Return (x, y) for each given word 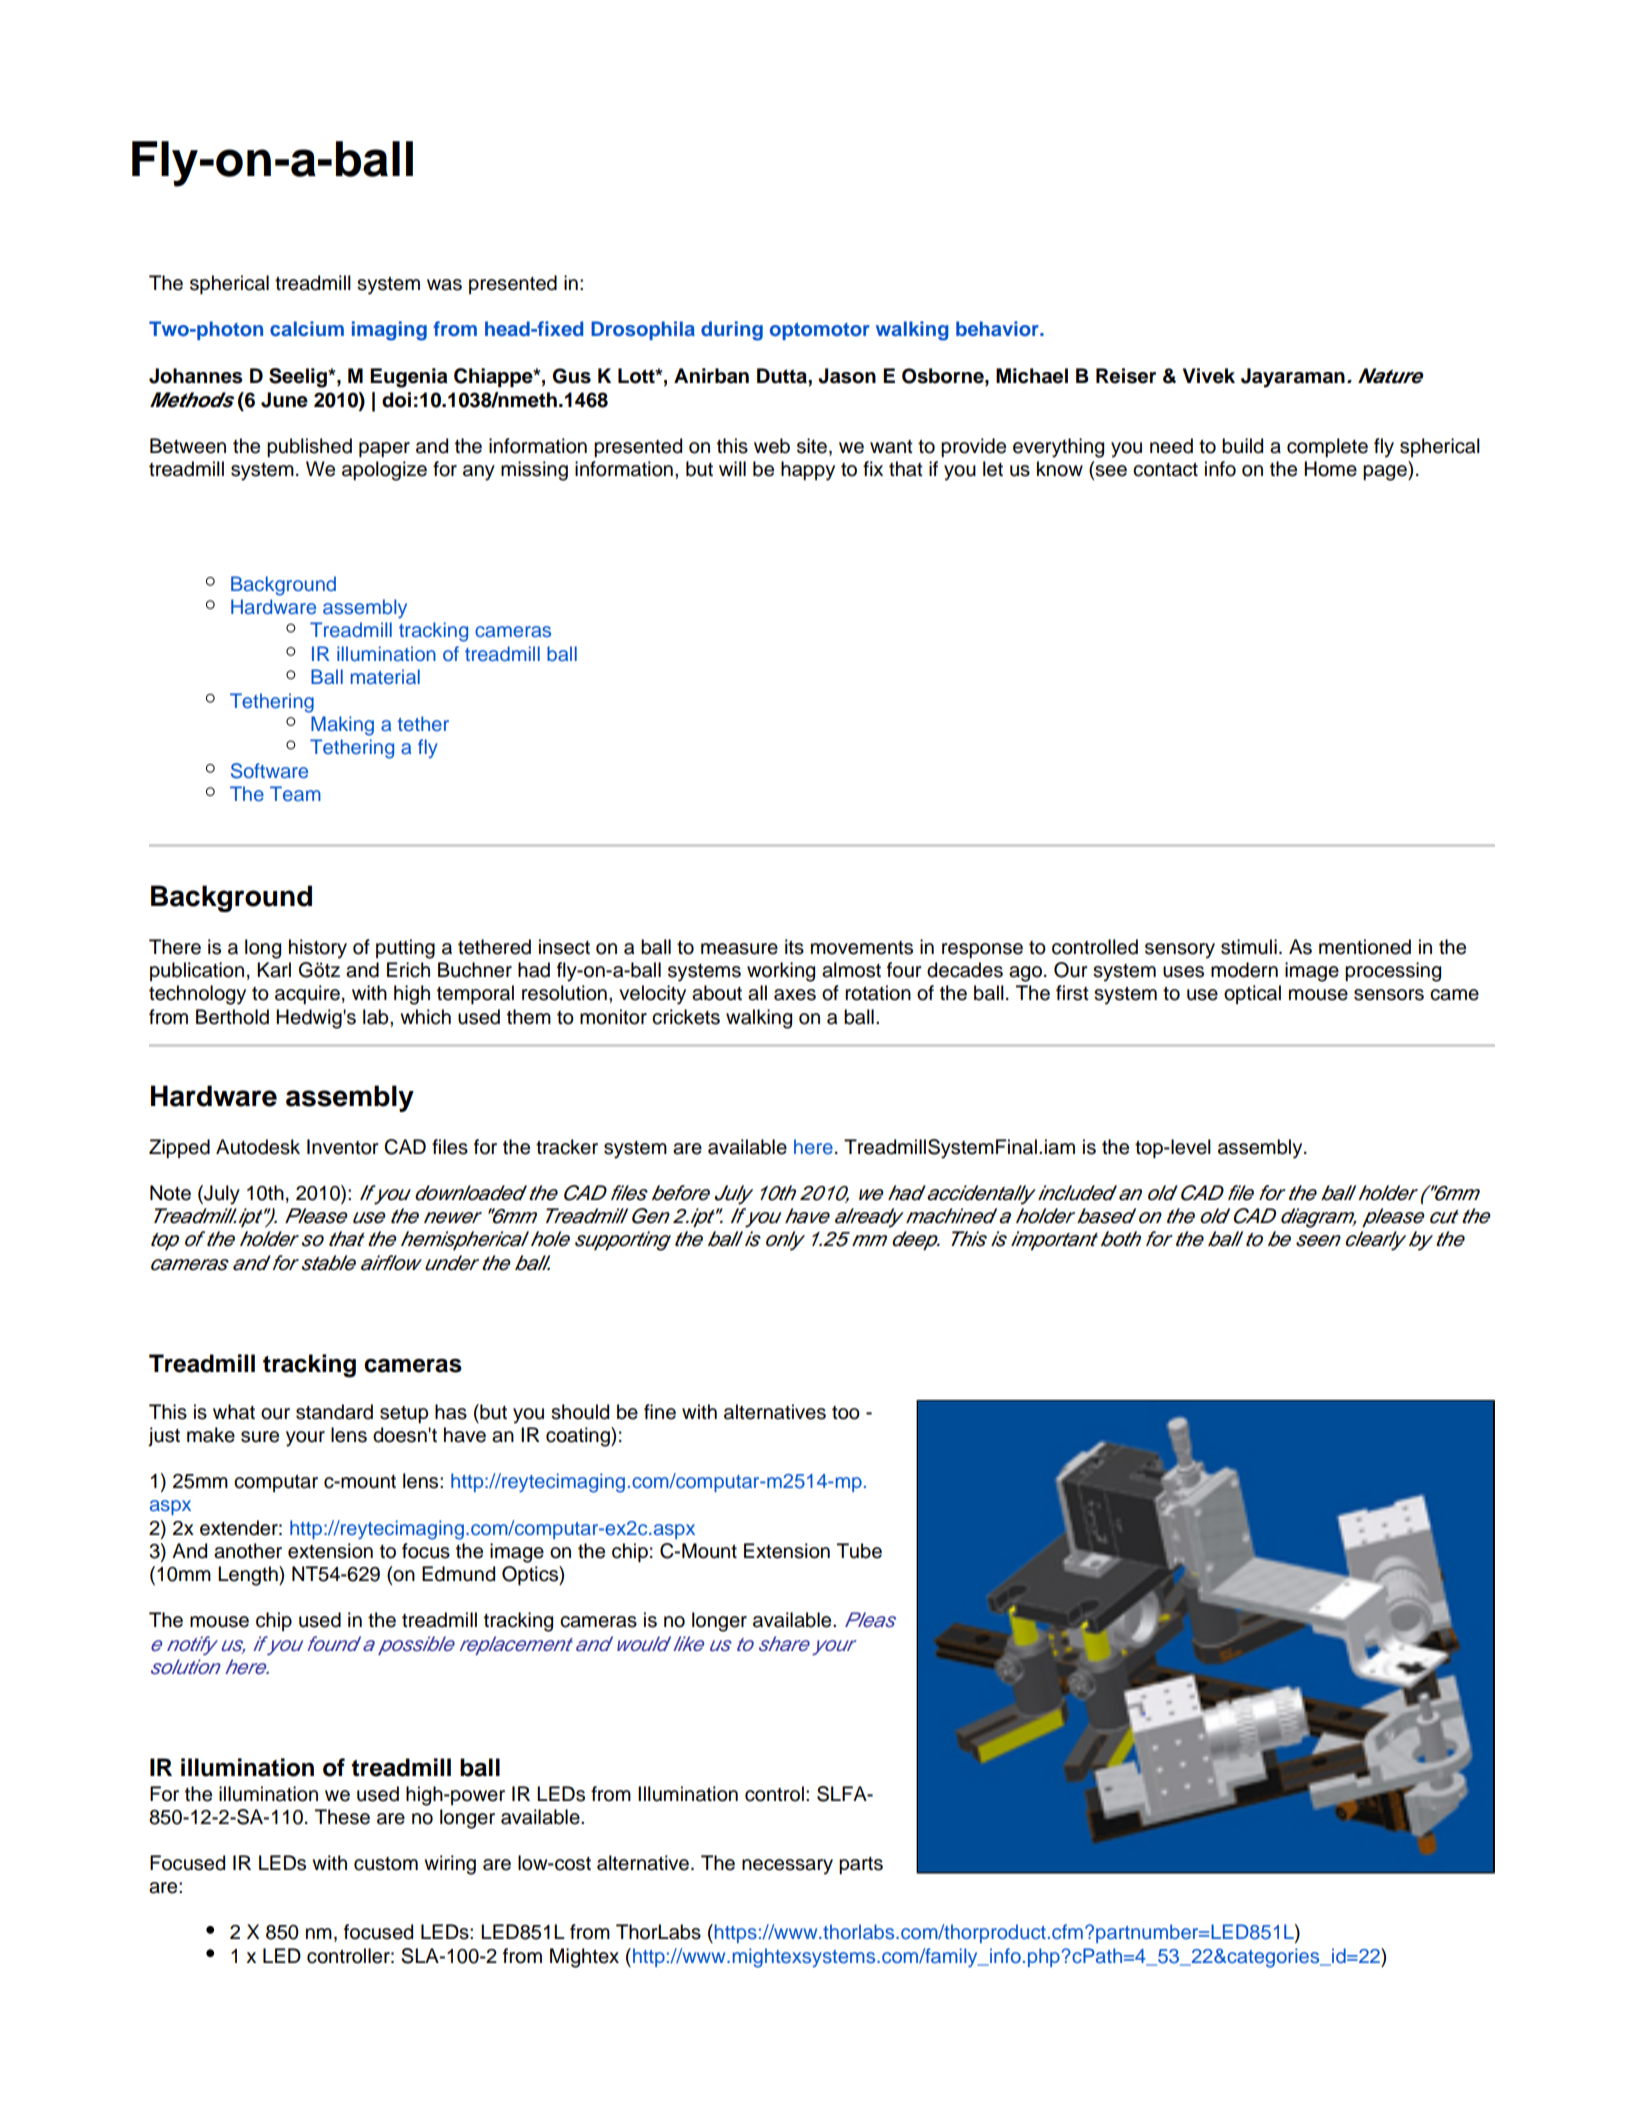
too (846, 1413)
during (732, 331)
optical (1252, 994)
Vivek (1209, 376)
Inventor (343, 1147)
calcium (307, 328)
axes (795, 995)
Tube (859, 1551)
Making (342, 726)
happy (808, 471)
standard (334, 1412)
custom (386, 1864)
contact (1165, 470)
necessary (787, 1867)
